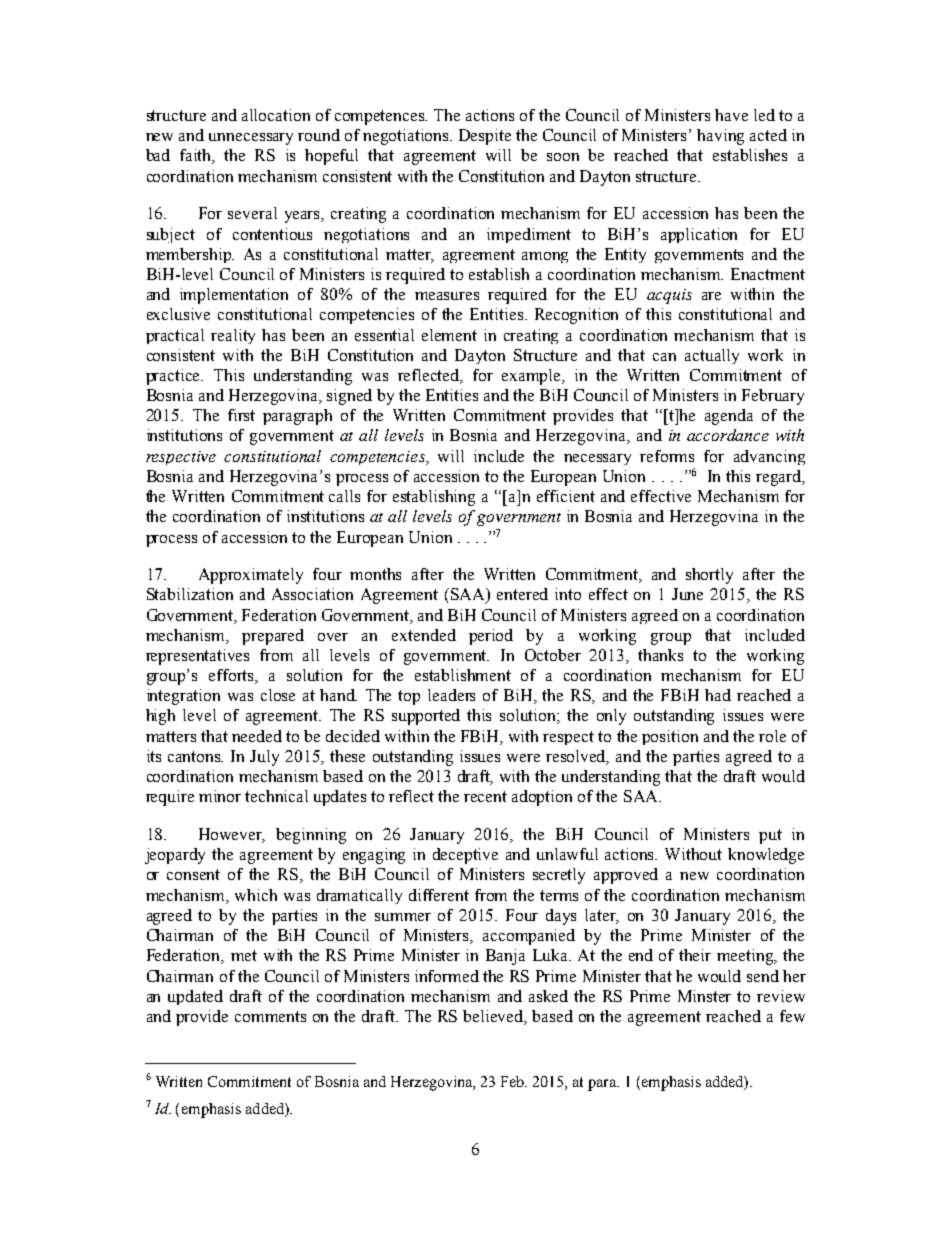 The width and height of the document is (952, 1233). Describe the element at coordinates (251, 576) in the document. I see `Approximately` at that location.
